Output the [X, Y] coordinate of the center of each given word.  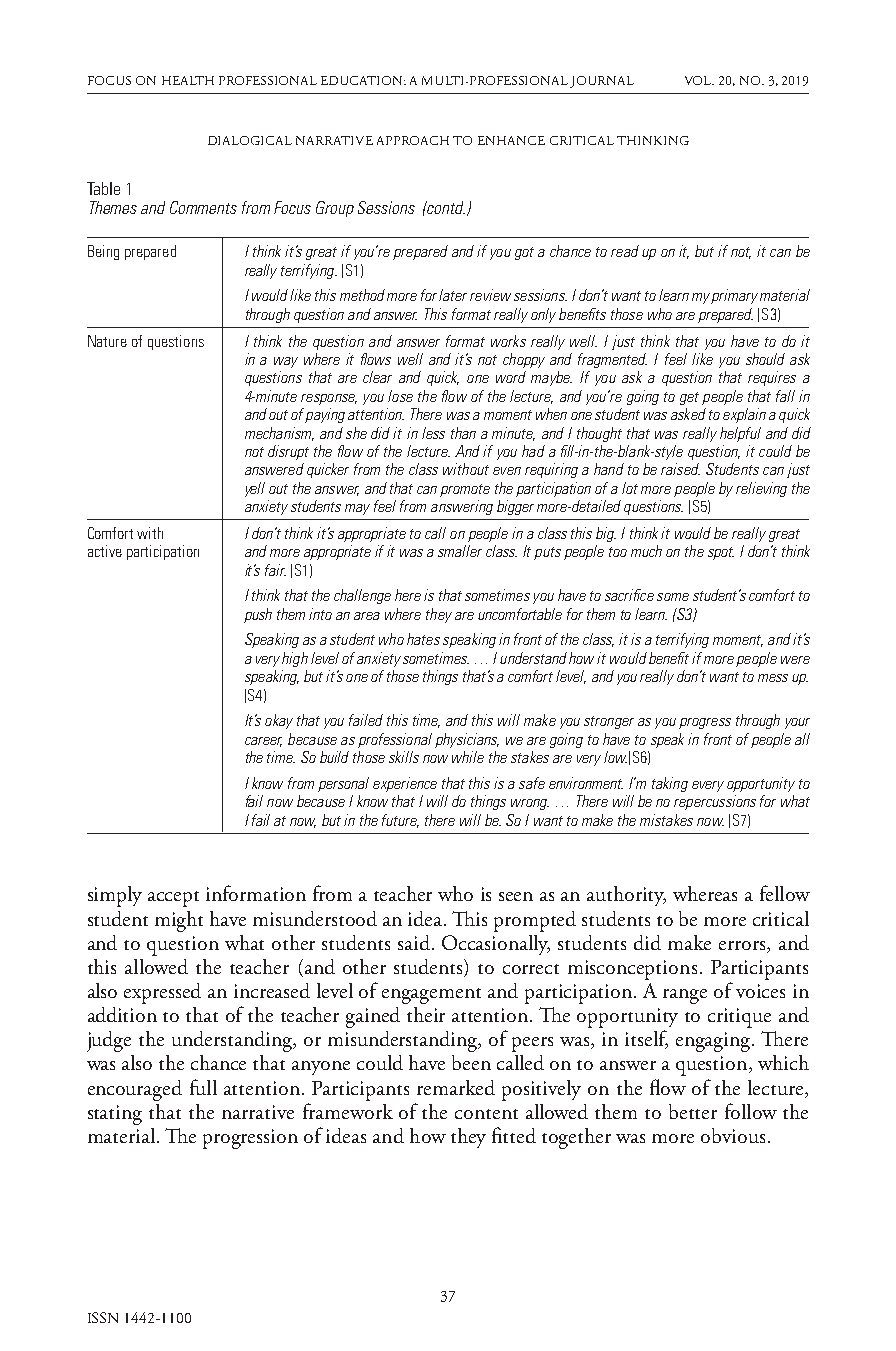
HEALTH [188, 80]
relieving [761, 489]
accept [173, 899]
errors [743, 945]
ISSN [103, 1317]
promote [465, 490]
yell [255, 489]
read [625, 251]
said [415, 942]
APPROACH [413, 140]
